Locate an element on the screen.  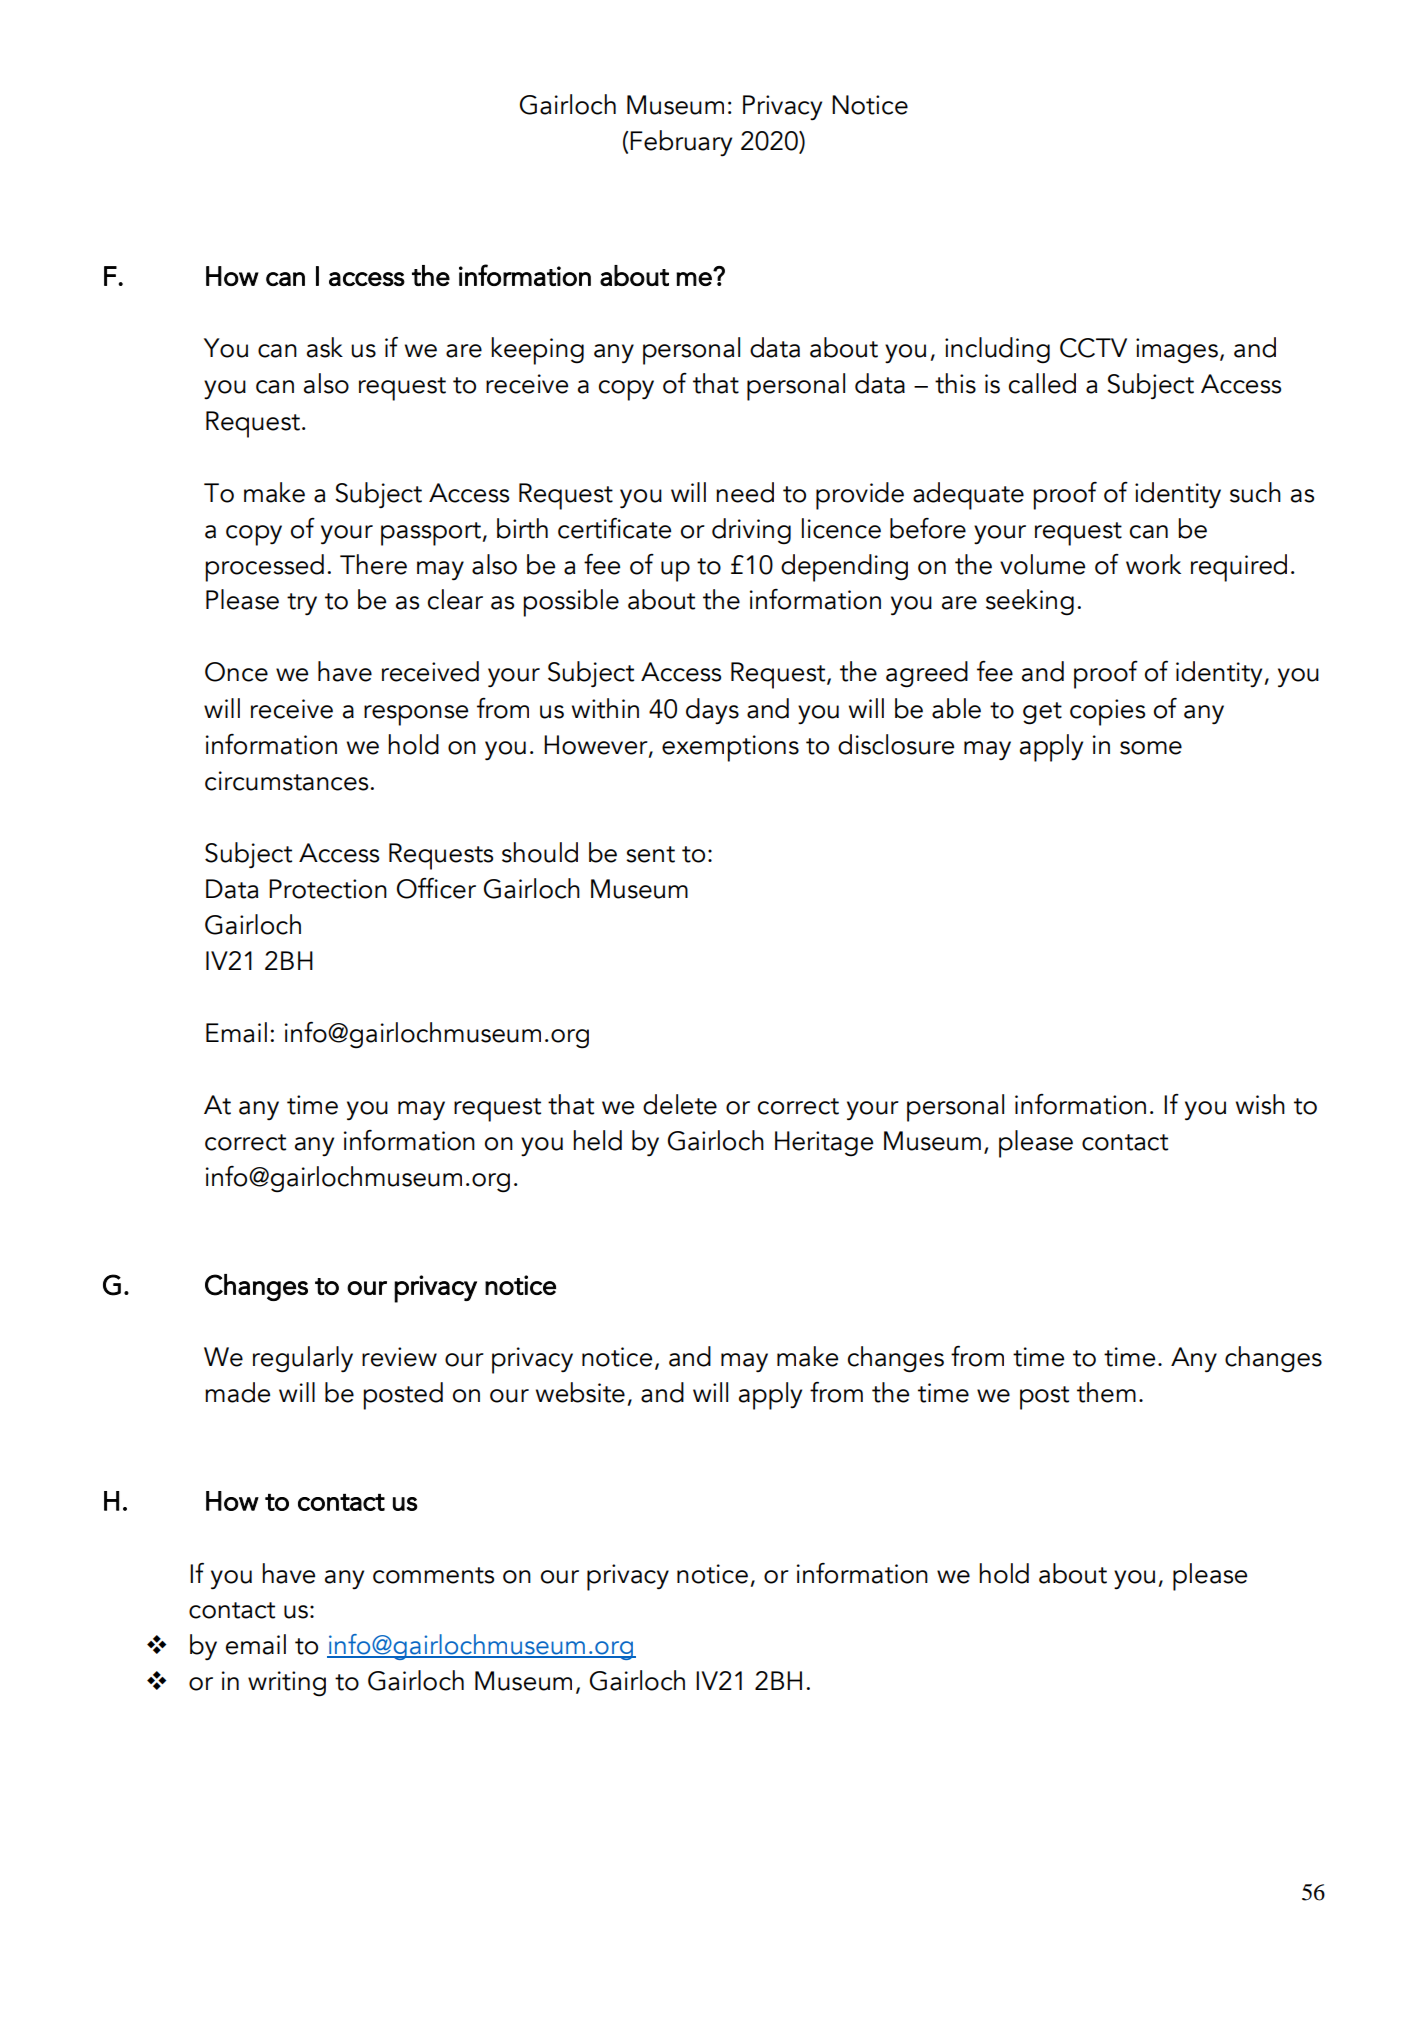
some is located at coordinates (1151, 748).
